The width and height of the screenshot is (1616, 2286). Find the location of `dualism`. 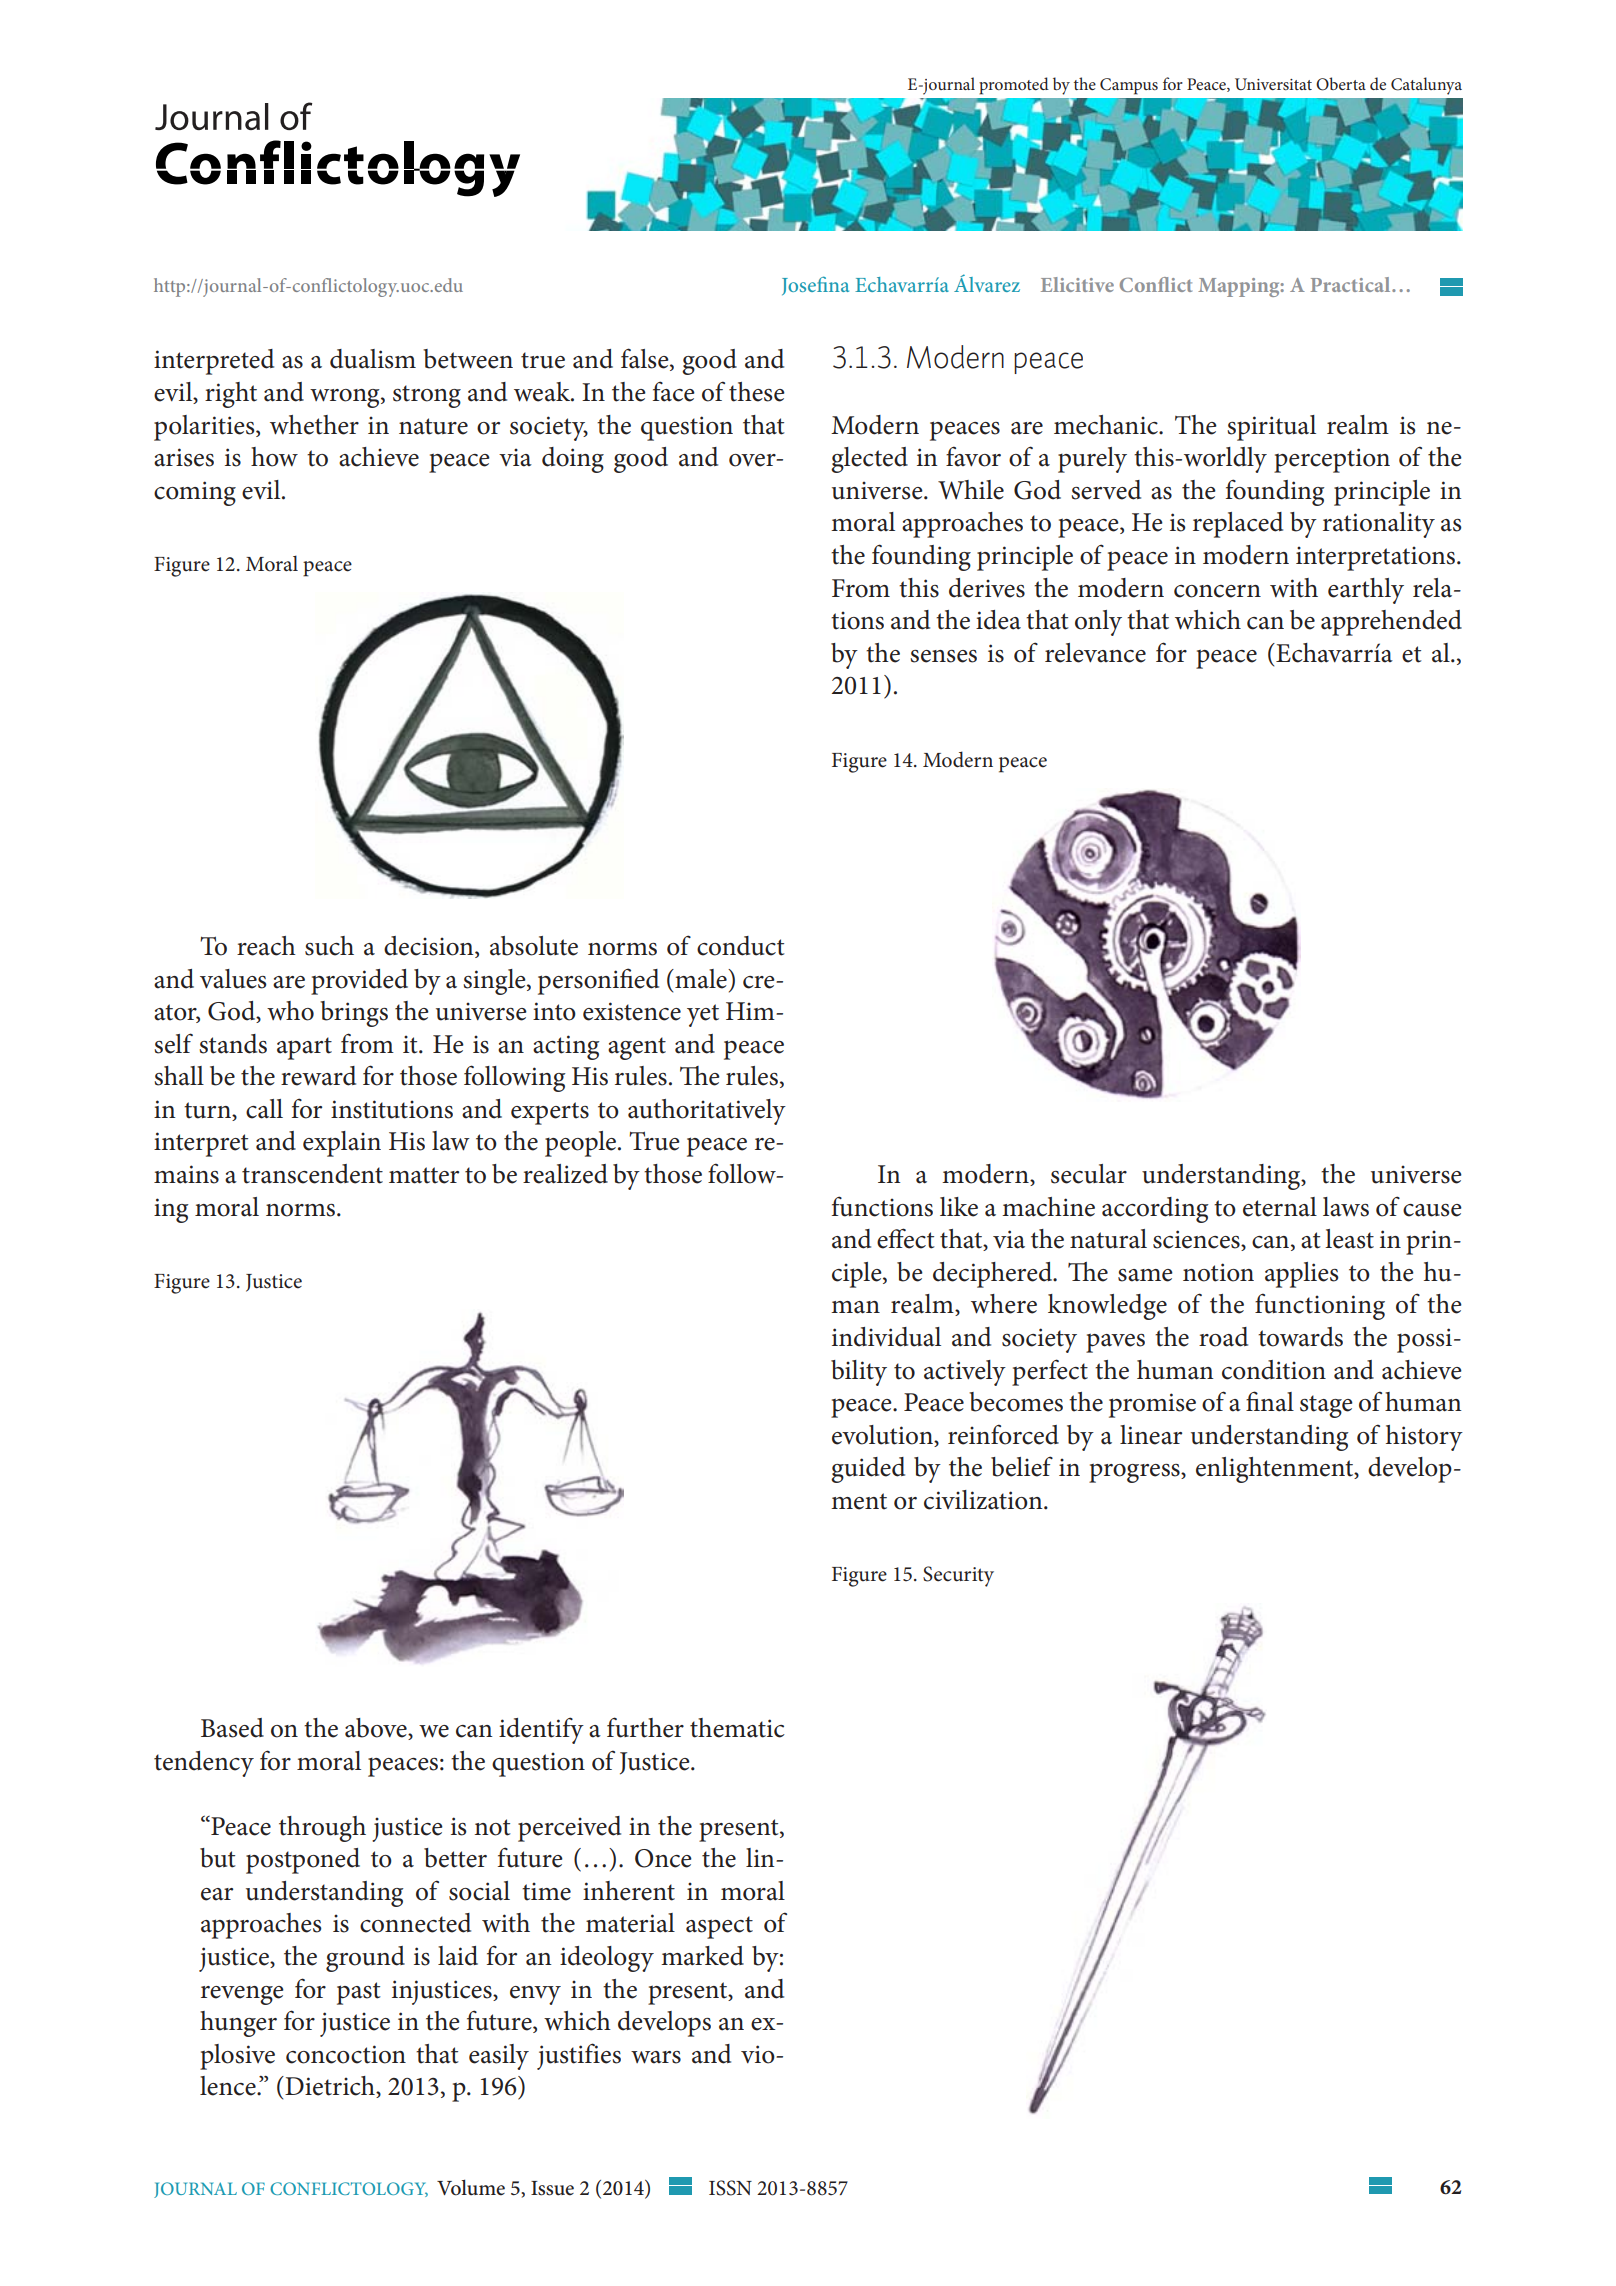

dualism is located at coordinates (373, 359).
